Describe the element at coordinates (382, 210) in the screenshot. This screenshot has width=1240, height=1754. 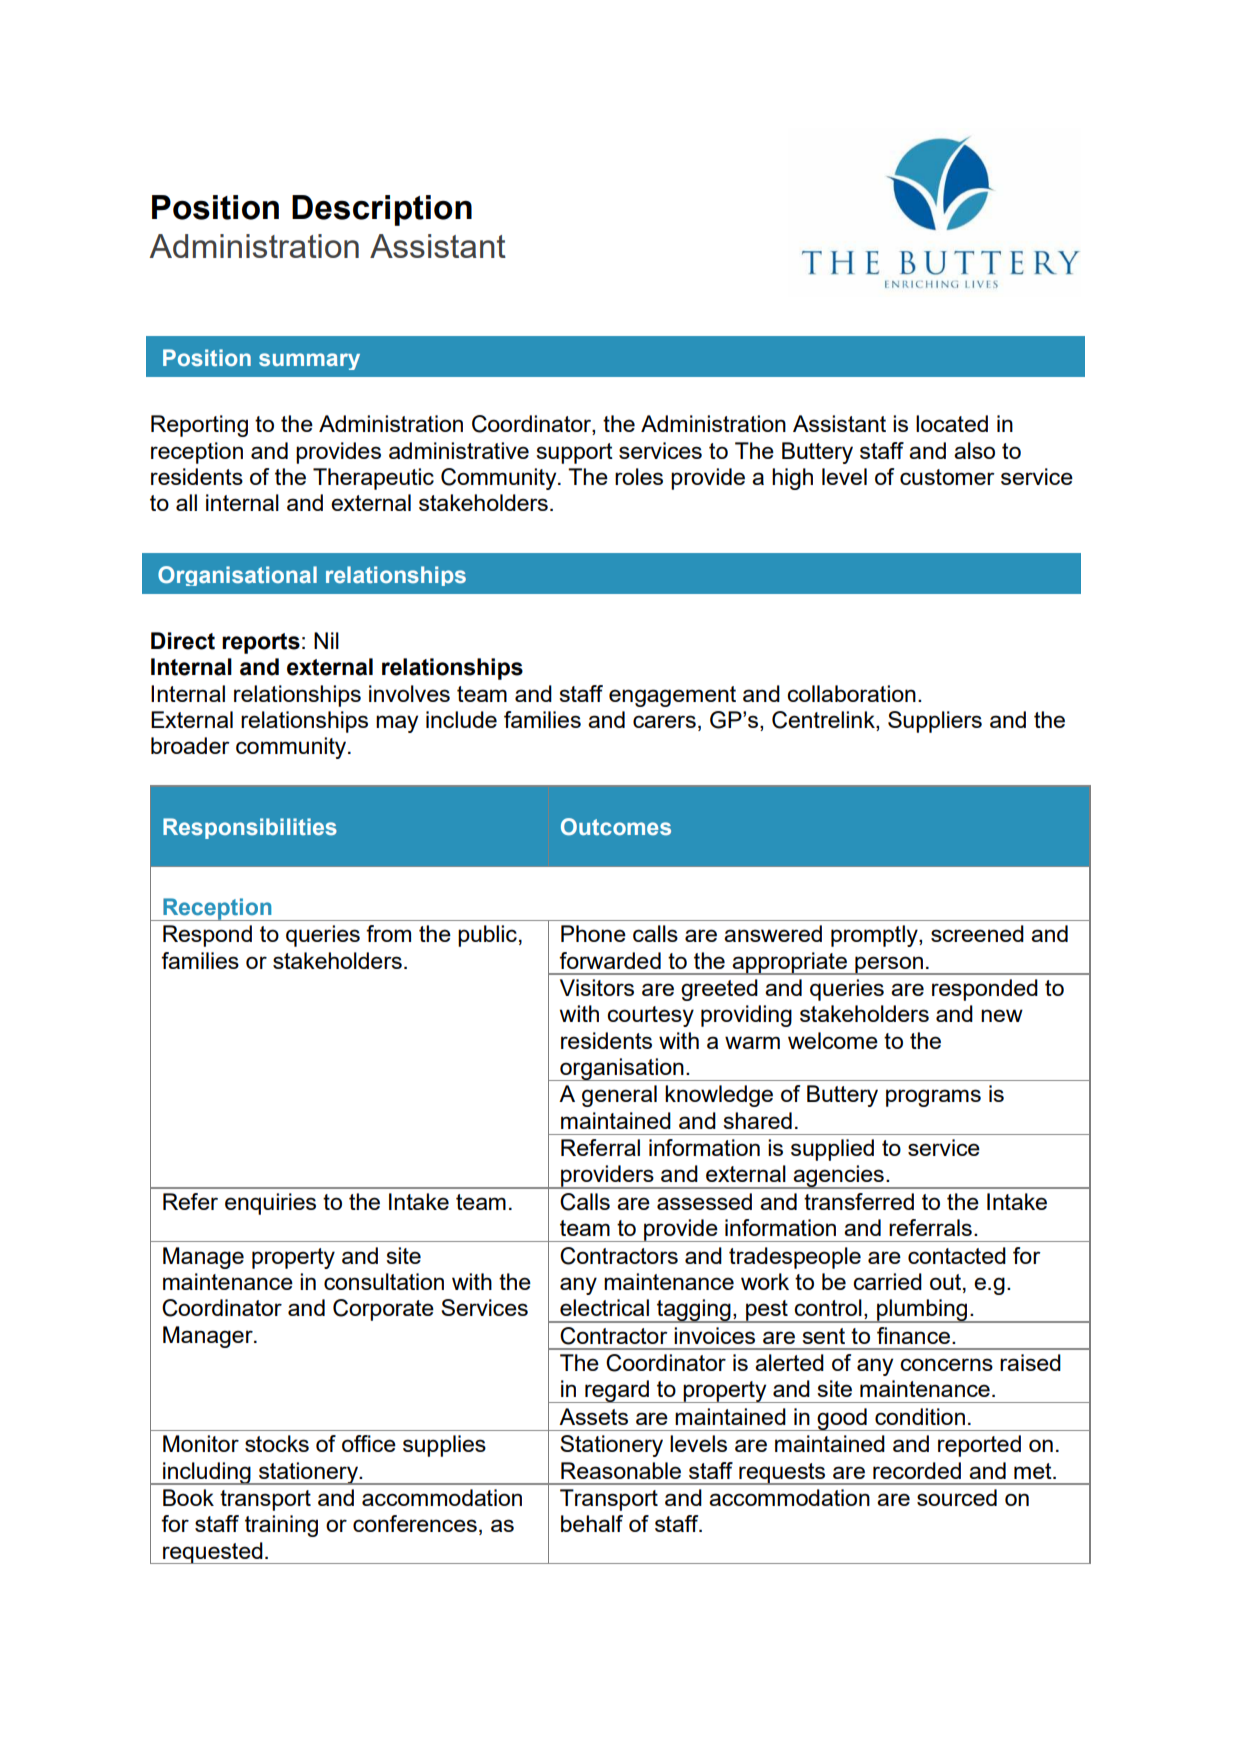
I see `Description` at that location.
